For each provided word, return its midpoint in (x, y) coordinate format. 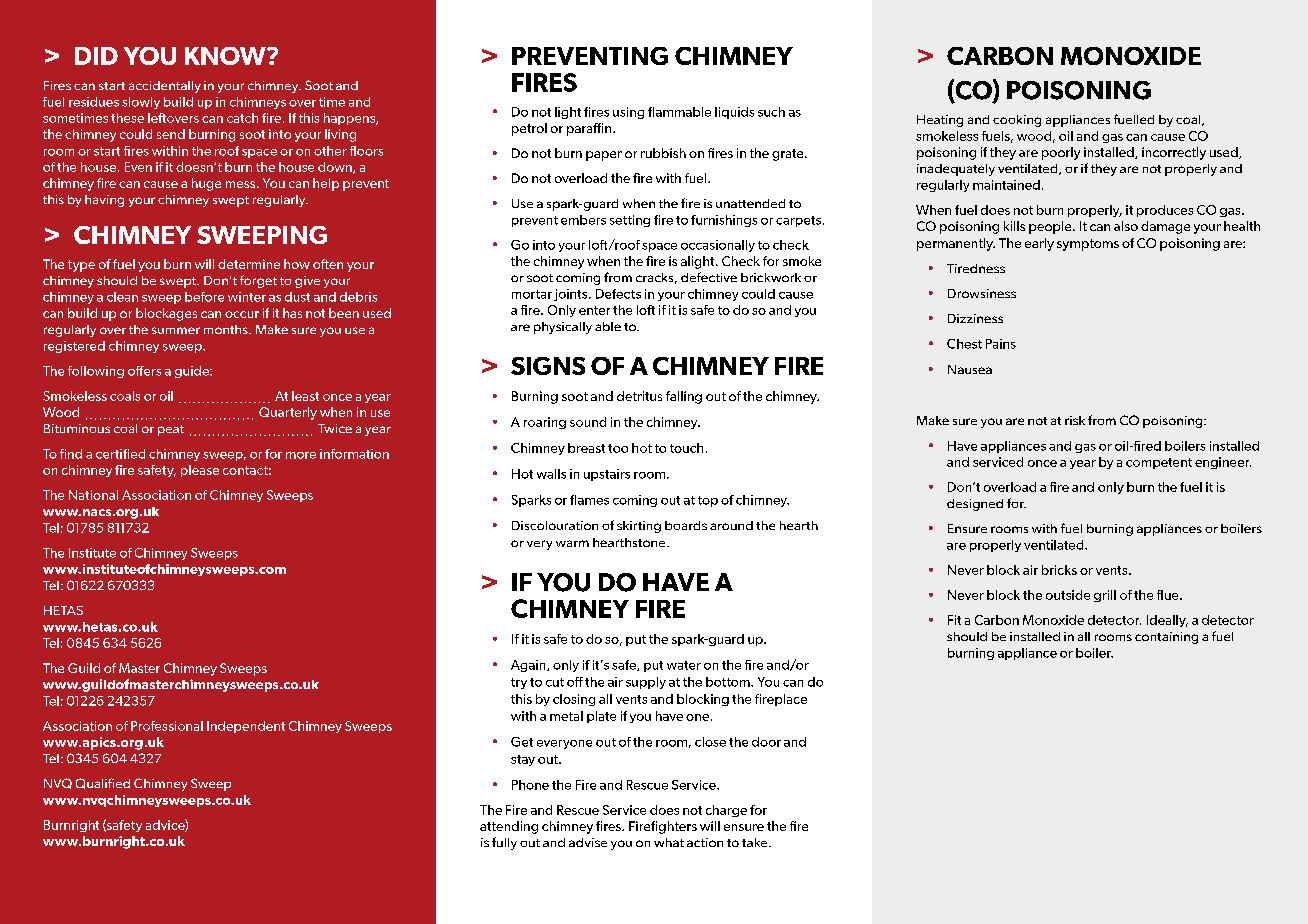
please (200, 471)
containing (1166, 638)
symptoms (1088, 245)
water (684, 665)
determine (249, 264)
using (628, 113)
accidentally (165, 87)
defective (709, 277)
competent (1159, 463)
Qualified (103, 783)
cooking (1017, 121)
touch (686, 448)
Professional (167, 726)
